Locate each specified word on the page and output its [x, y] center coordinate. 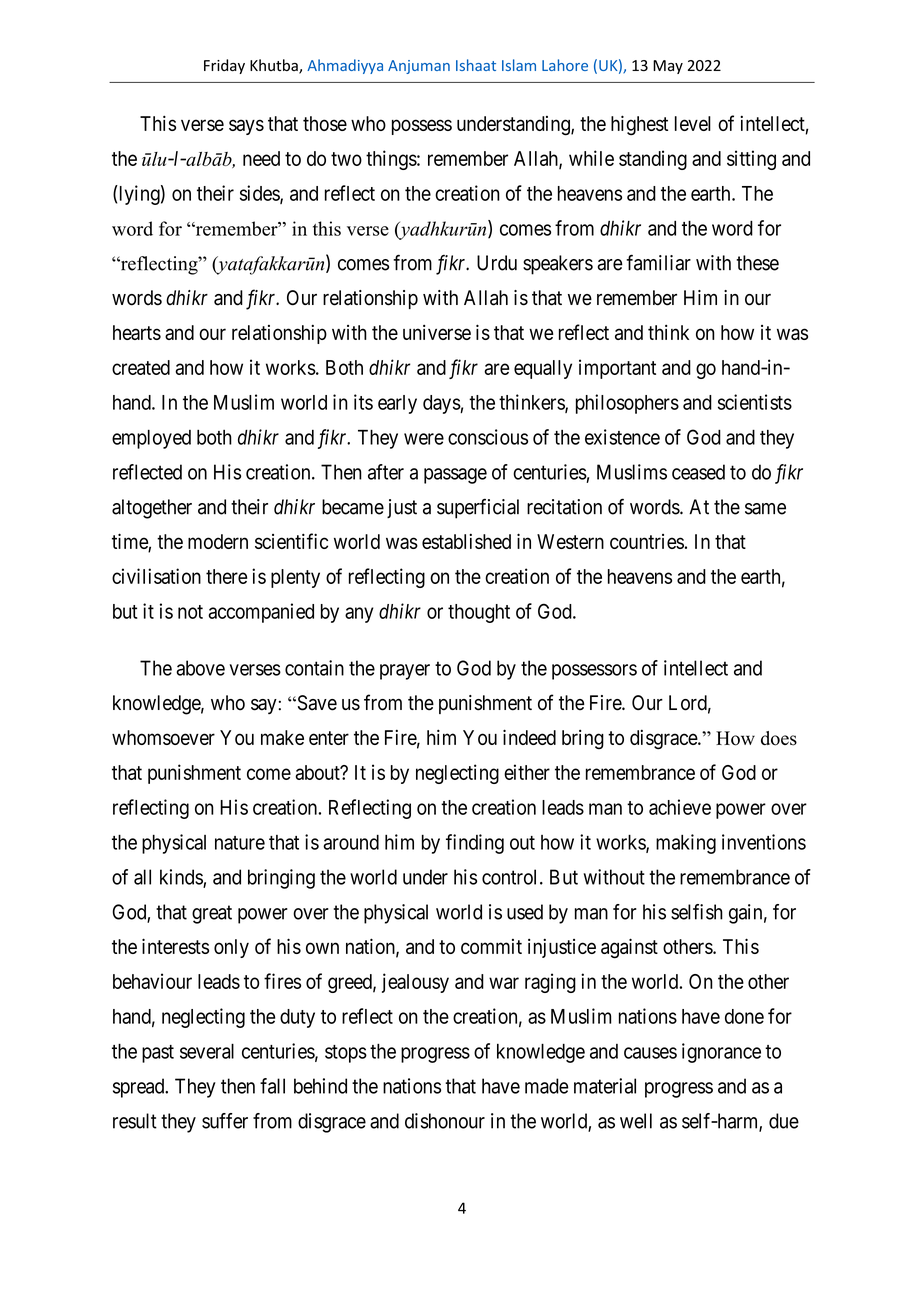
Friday [224, 66]
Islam [519, 65]
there [226, 576]
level [693, 123]
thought [479, 613]
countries [647, 541]
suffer [225, 1121]
